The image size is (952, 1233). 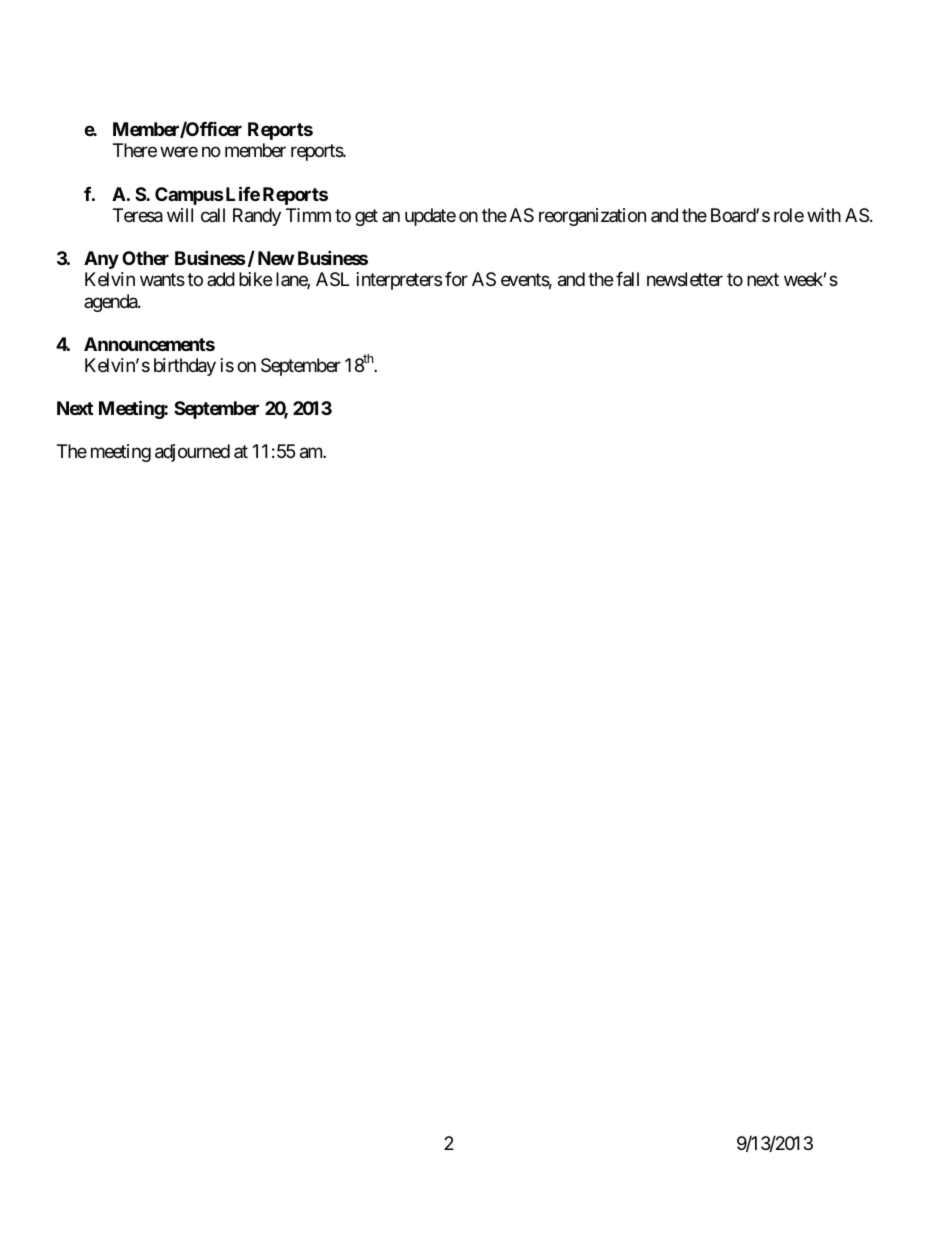 What do you see at coordinates (627, 279) in the page?
I see `fall` at bounding box center [627, 279].
